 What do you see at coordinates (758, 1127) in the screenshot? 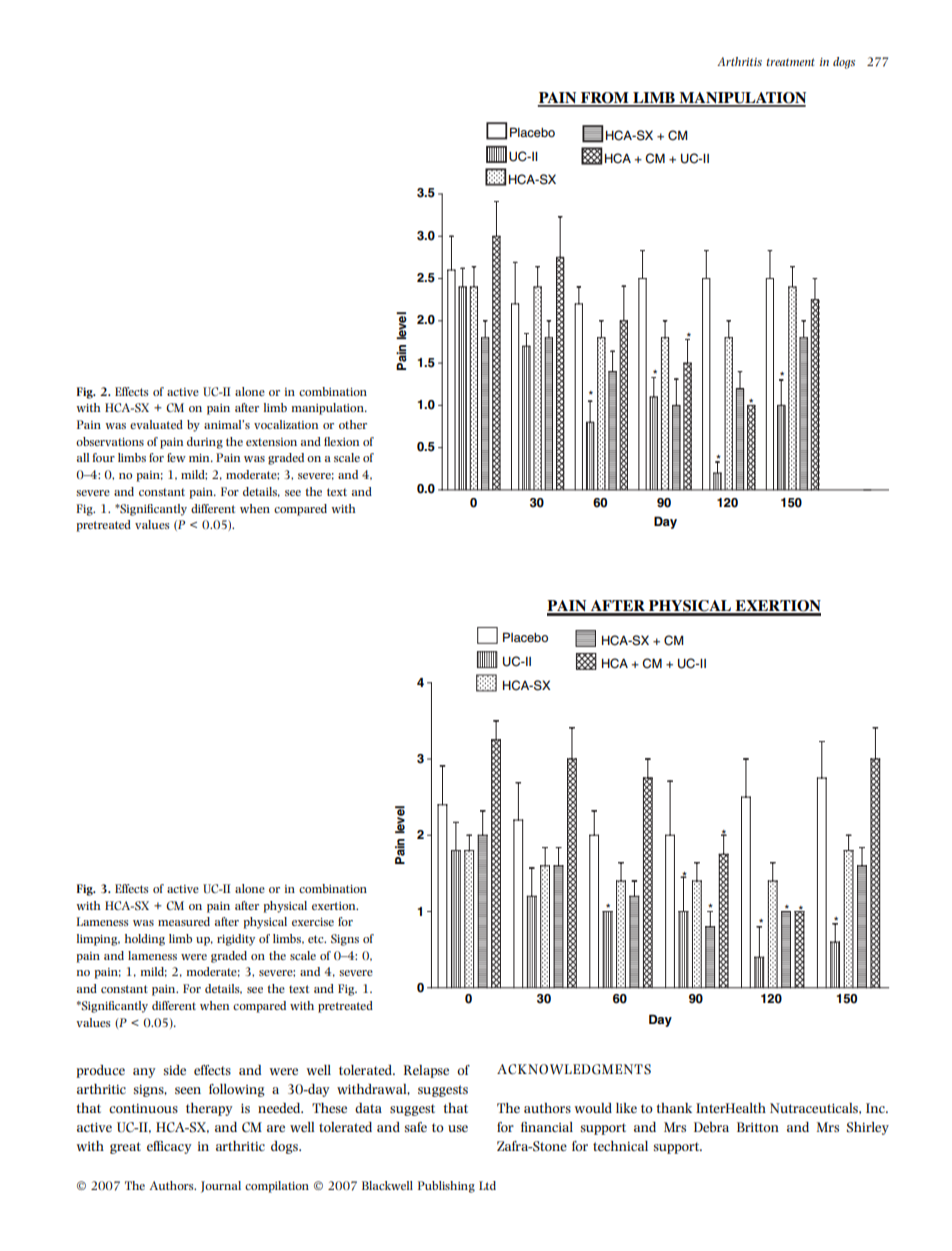
I see `Britton` at bounding box center [758, 1127].
